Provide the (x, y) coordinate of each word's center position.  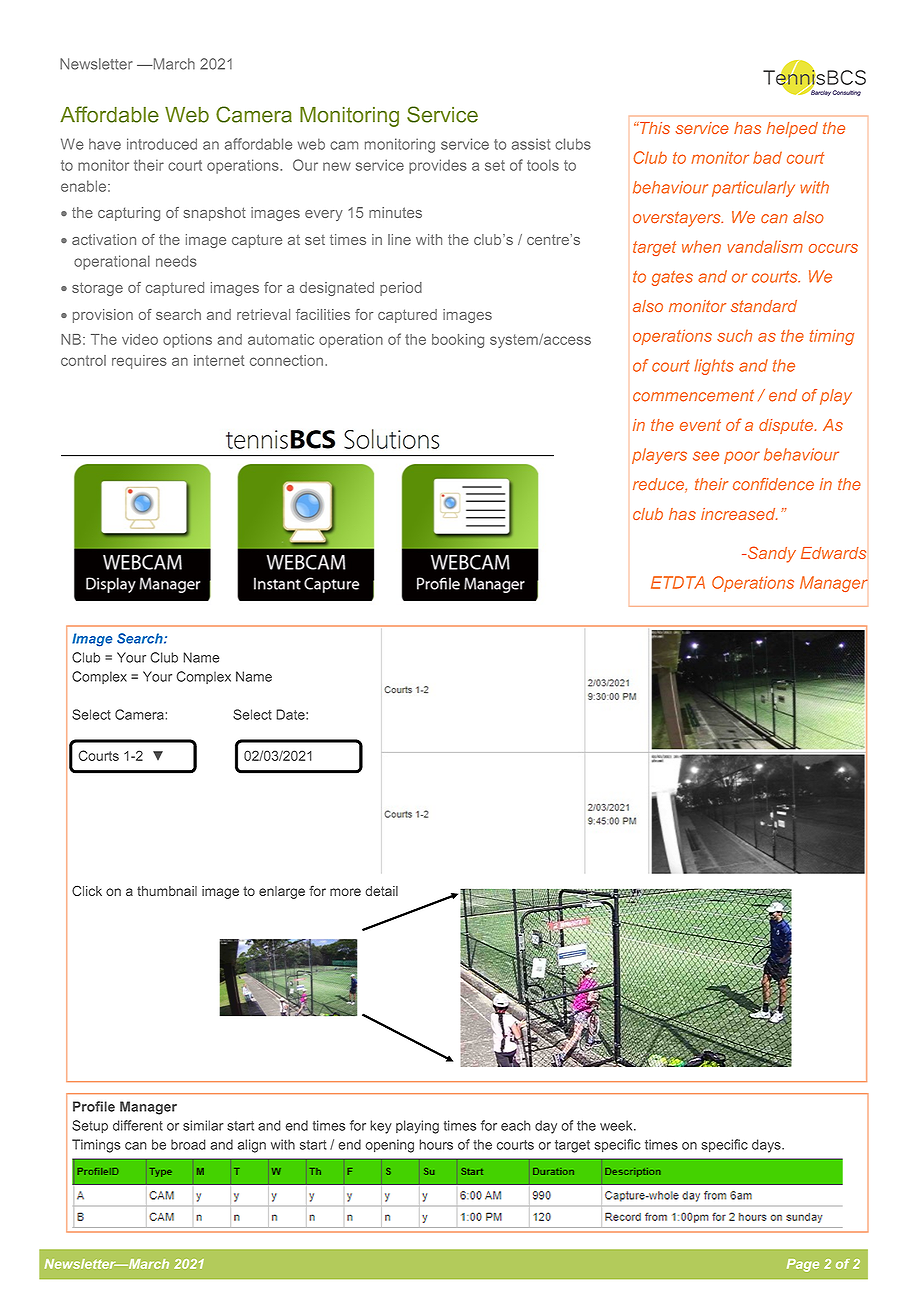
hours (436, 1144)
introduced (162, 144)
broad (188, 1144)
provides (438, 166)
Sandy (770, 554)
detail (381, 891)
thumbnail (167, 891)
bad (767, 157)
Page (803, 1265)
